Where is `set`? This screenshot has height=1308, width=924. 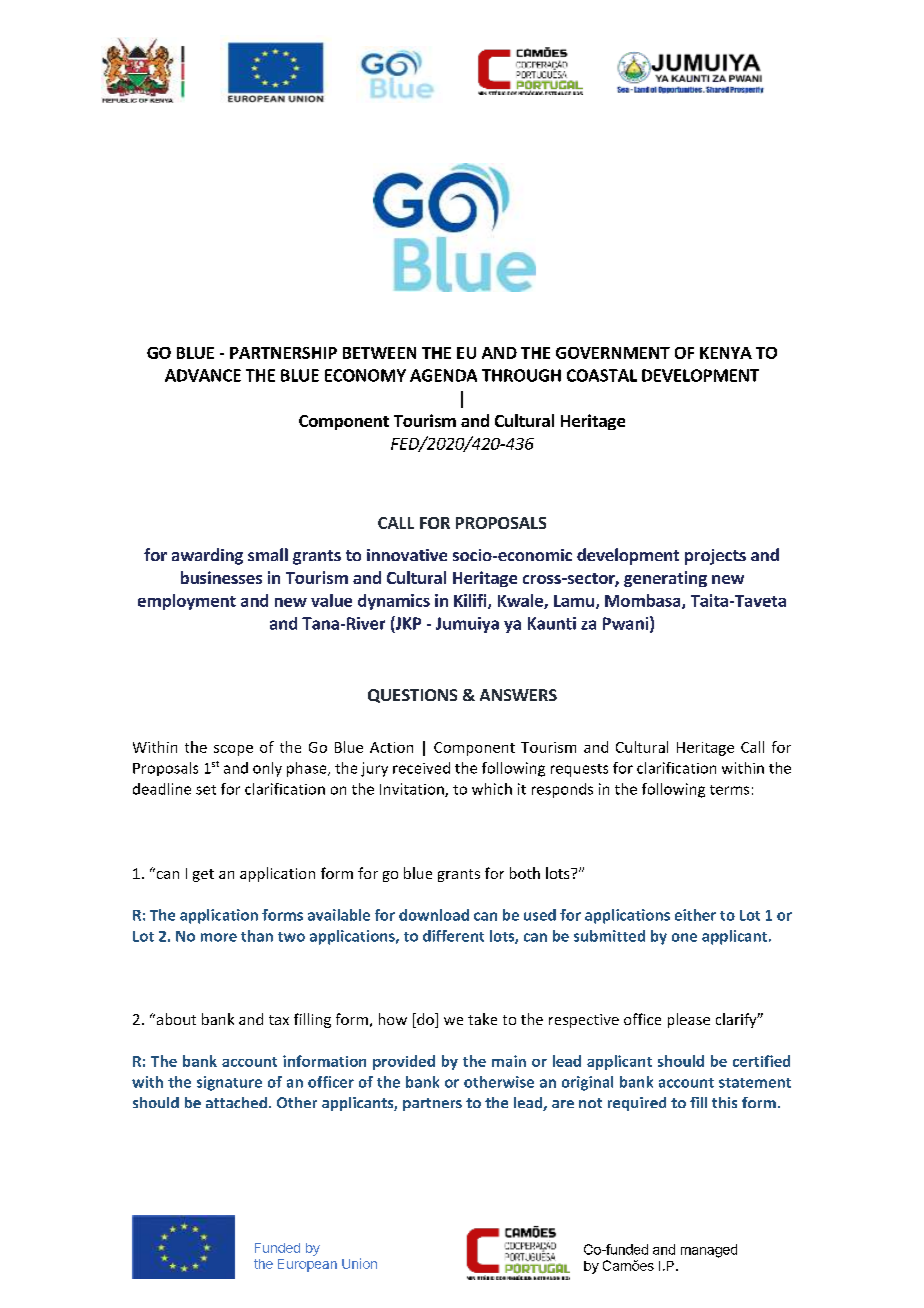 set is located at coordinates (206, 790).
